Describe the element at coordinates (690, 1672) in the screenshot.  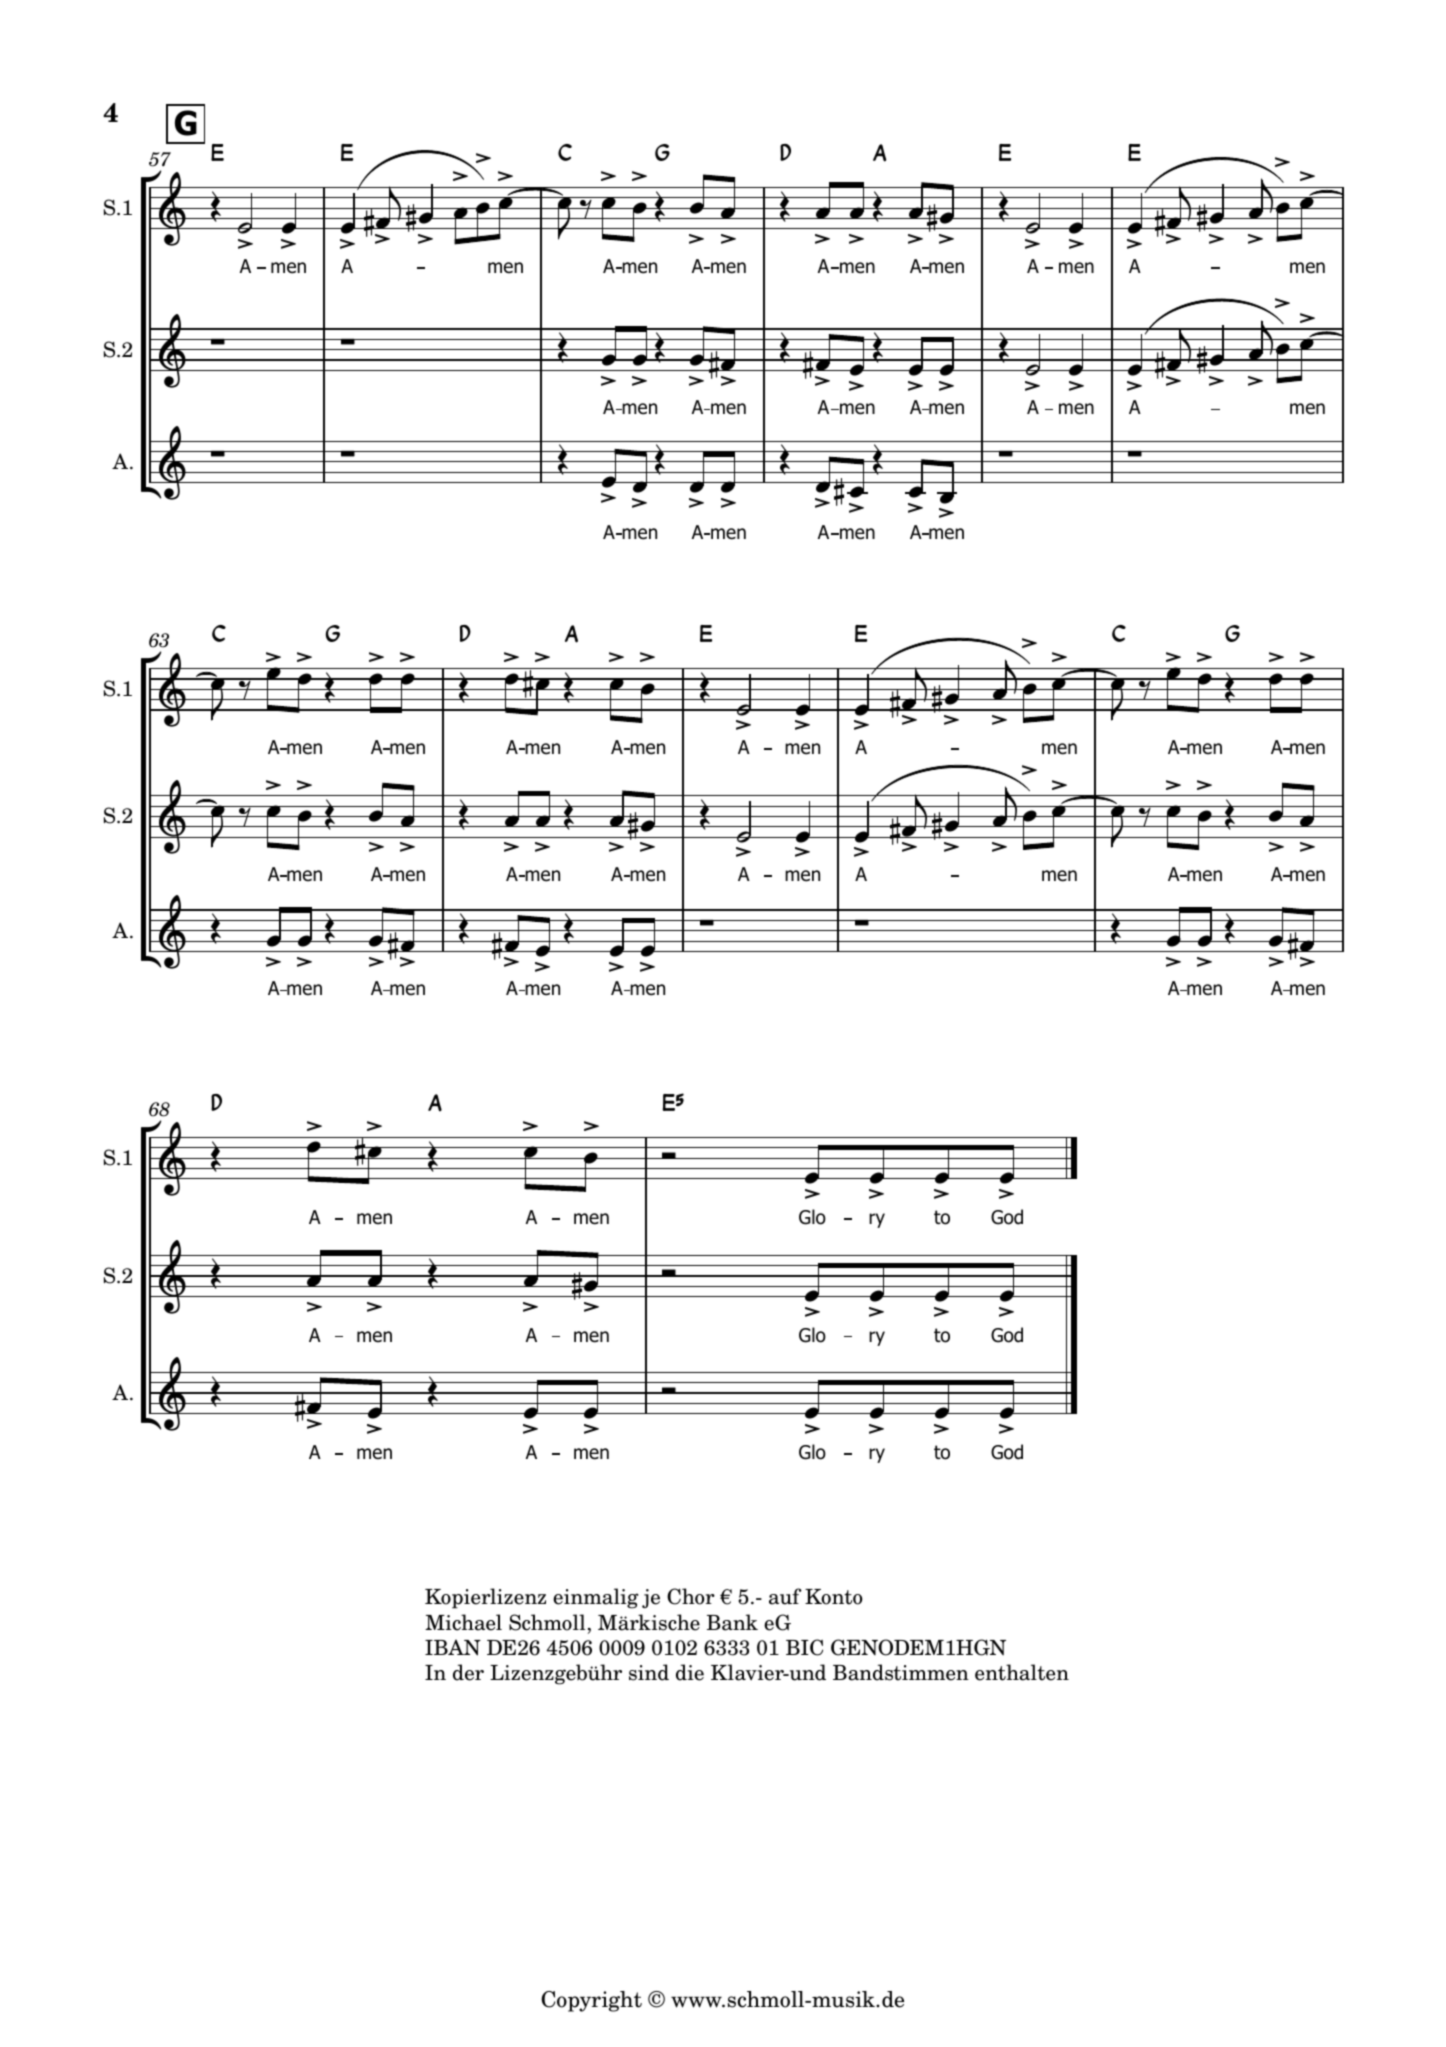
I see `die` at that location.
